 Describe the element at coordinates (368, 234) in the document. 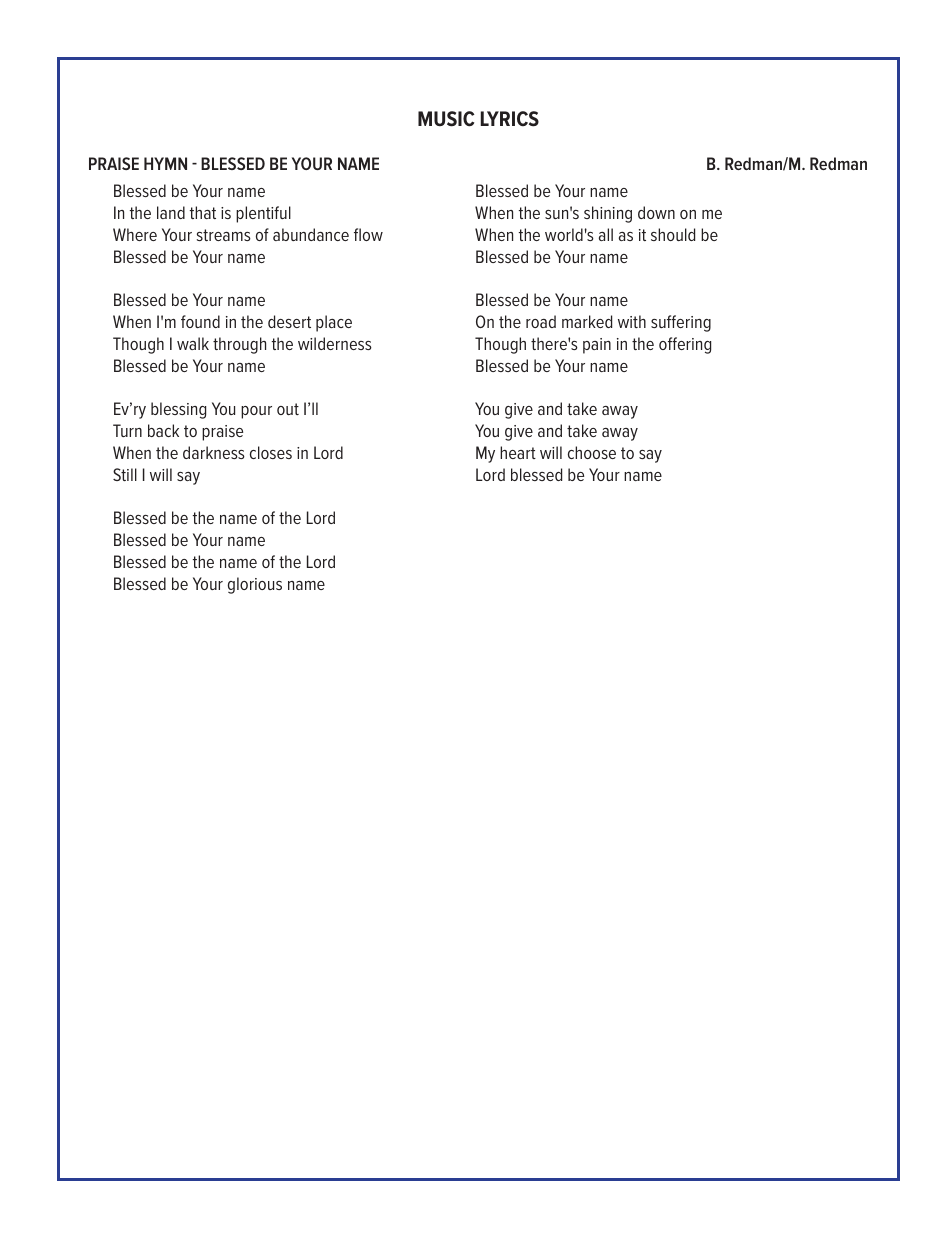

I see `flow` at that location.
